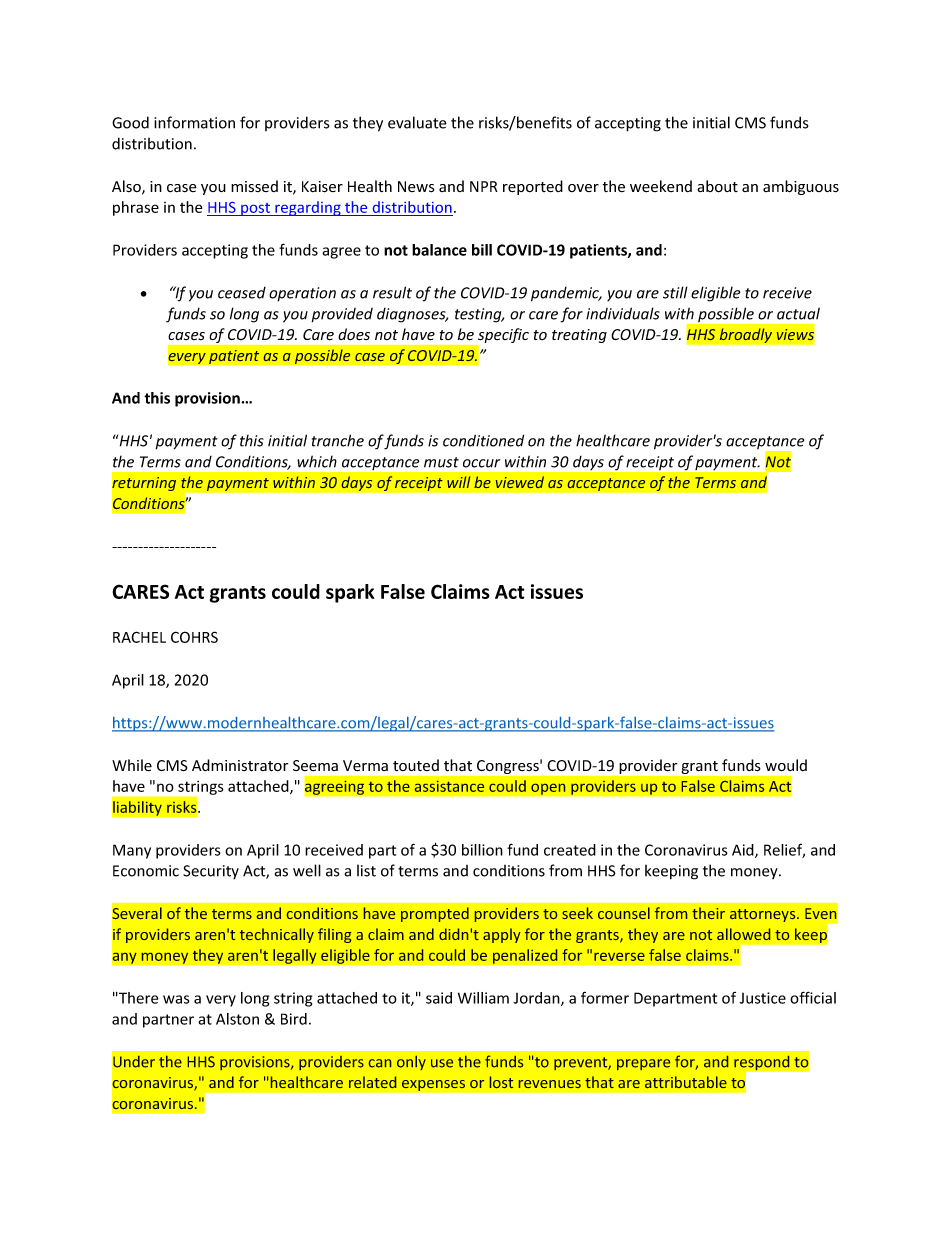 The image size is (952, 1233). Describe the element at coordinates (717, 186) in the screenshot. I see `about` at that location.
